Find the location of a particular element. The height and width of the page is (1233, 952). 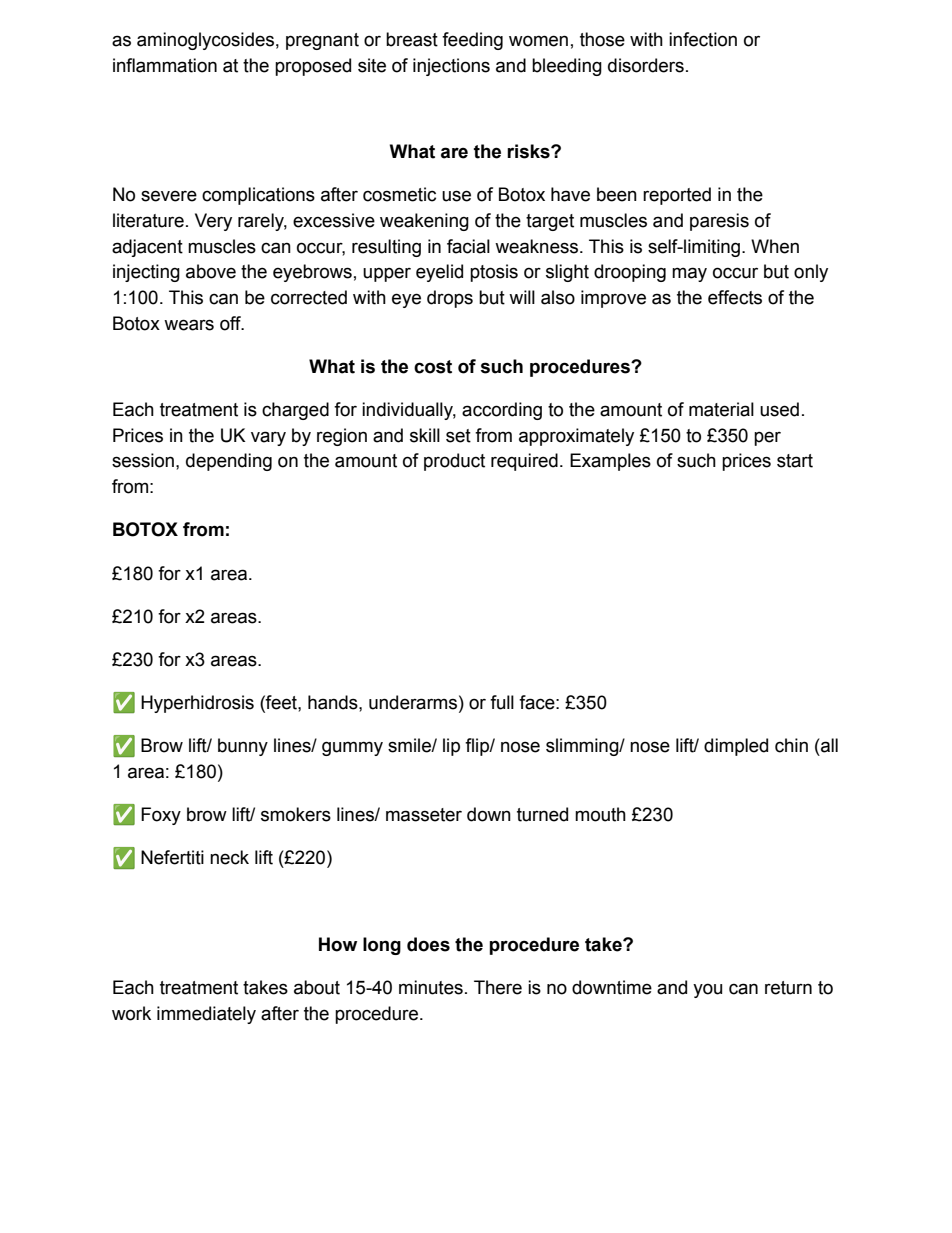

injections is located at coordinates (451, 67).
